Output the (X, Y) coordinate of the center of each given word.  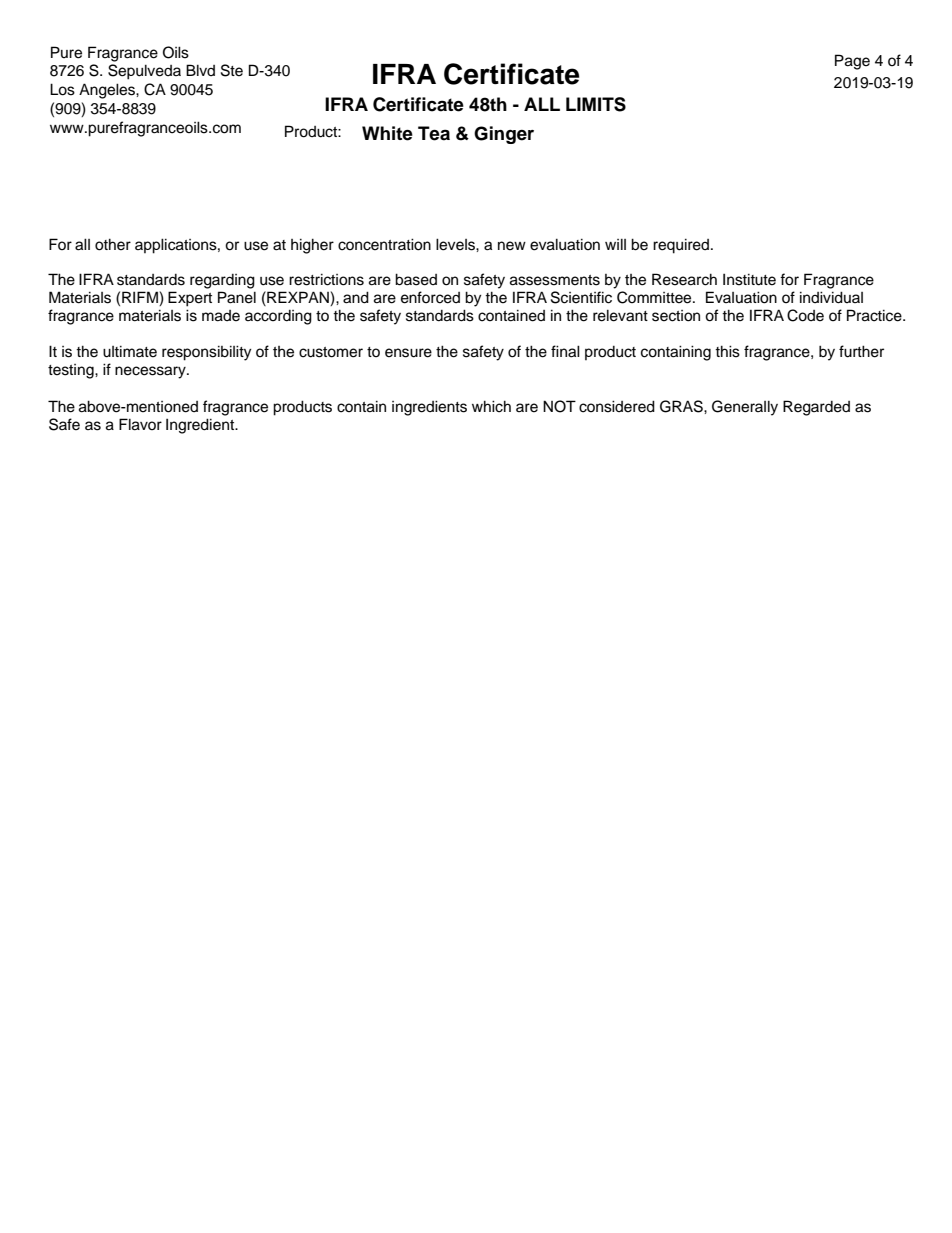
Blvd (200, 70)
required (682, 246)
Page (852, 62)
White (387, 133)
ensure (408, 353)
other (113, 244)
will (615, 244)
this (727, 351)
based (416, 279)
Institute (749, 279)
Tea (434, 133)
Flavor (140, 424)
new (512, 246)
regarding (222, 281)
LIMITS (596, 104)
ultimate (130, 351)
